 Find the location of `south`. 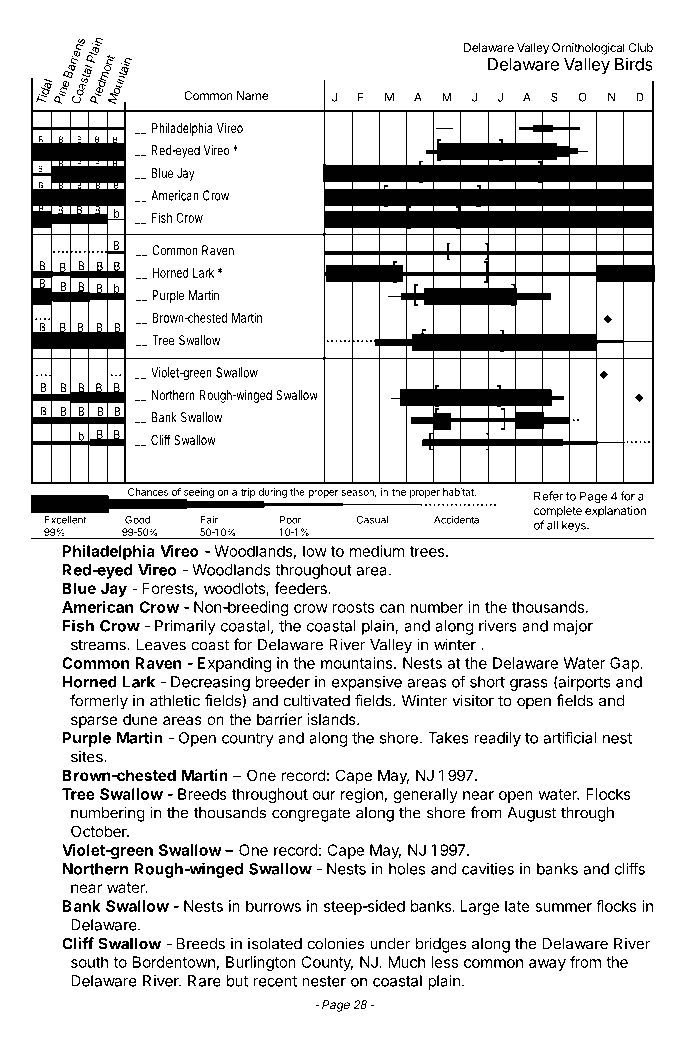

south is located at coordinates (89, 962).
